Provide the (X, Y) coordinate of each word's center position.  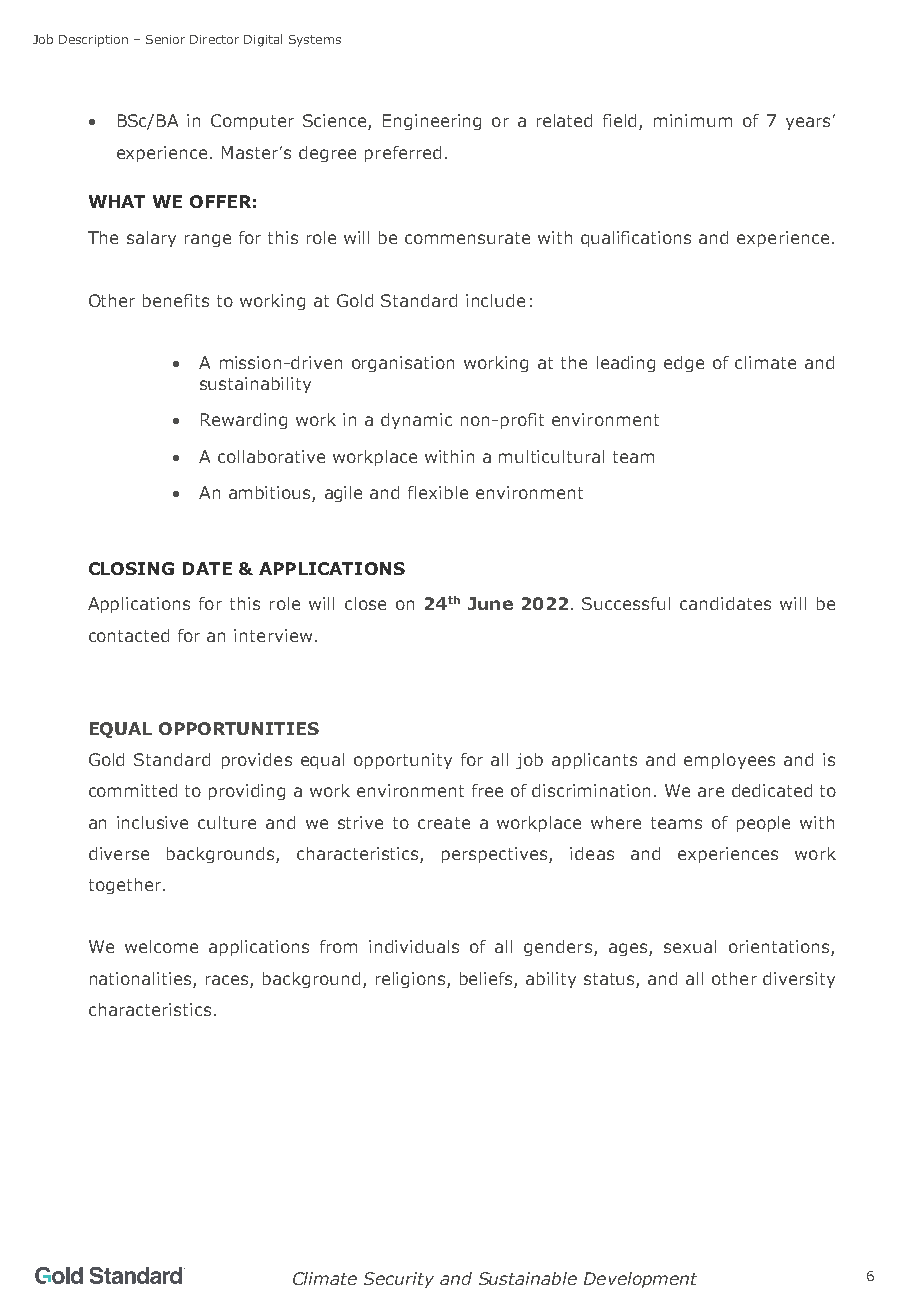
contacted (129, 635)
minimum (693, 120)
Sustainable (528, 1278)
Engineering (432, 122)
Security (399, 1280)
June (490, 603)
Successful (626, 603)
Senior (165, 39)
